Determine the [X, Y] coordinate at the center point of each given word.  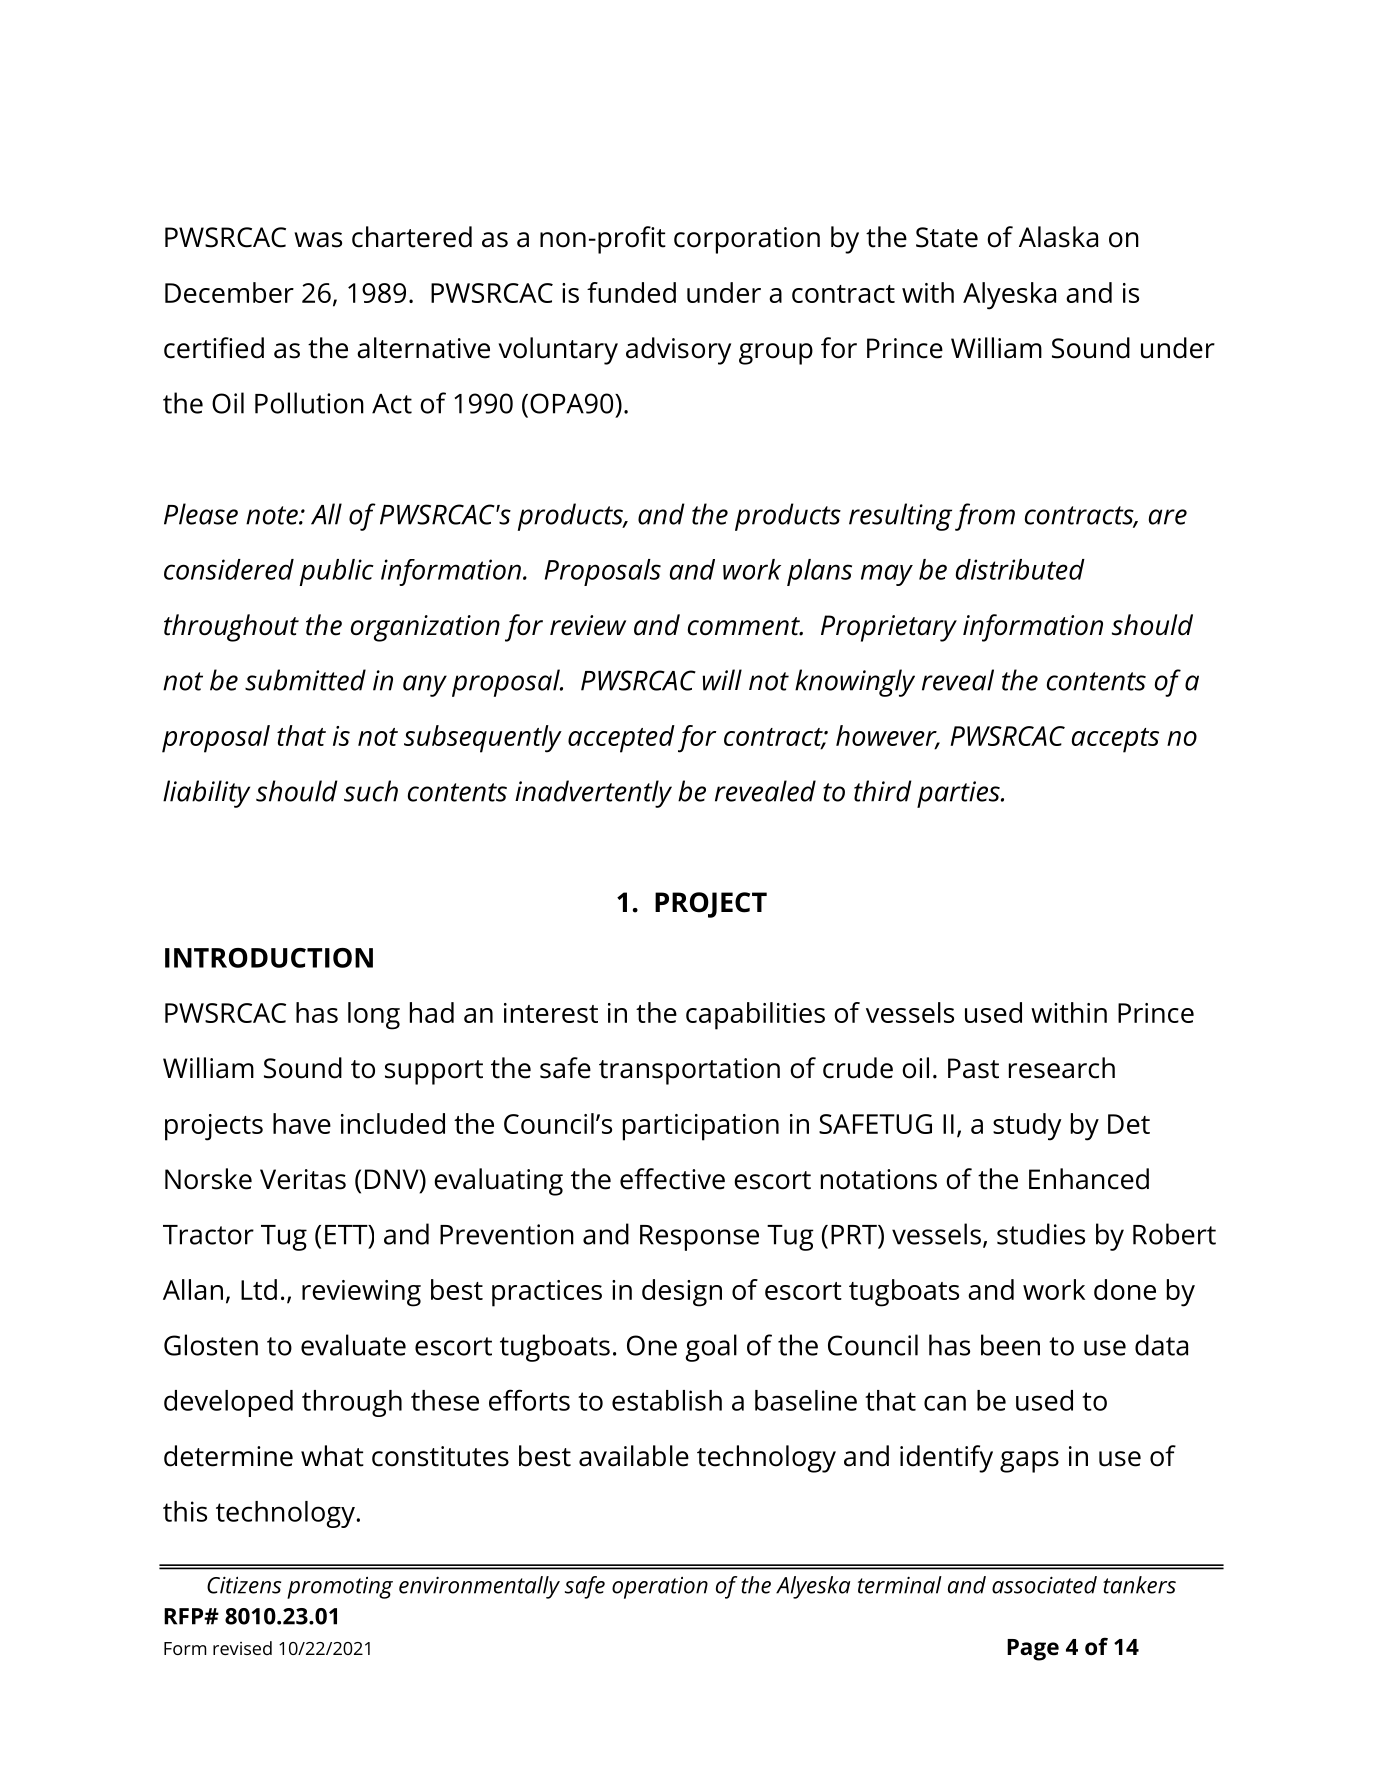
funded [631, 292]
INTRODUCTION [269, 958]
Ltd [259, 1289]
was [318, 240]
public [336, 572]
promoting [340, 1588]
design [682, 1293]
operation [660, 1588]
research [1062, 1068]
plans [819, 572]
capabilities [755, 1016]
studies [1041, 1234]
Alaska [1058, 237]
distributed [1020, 569]
